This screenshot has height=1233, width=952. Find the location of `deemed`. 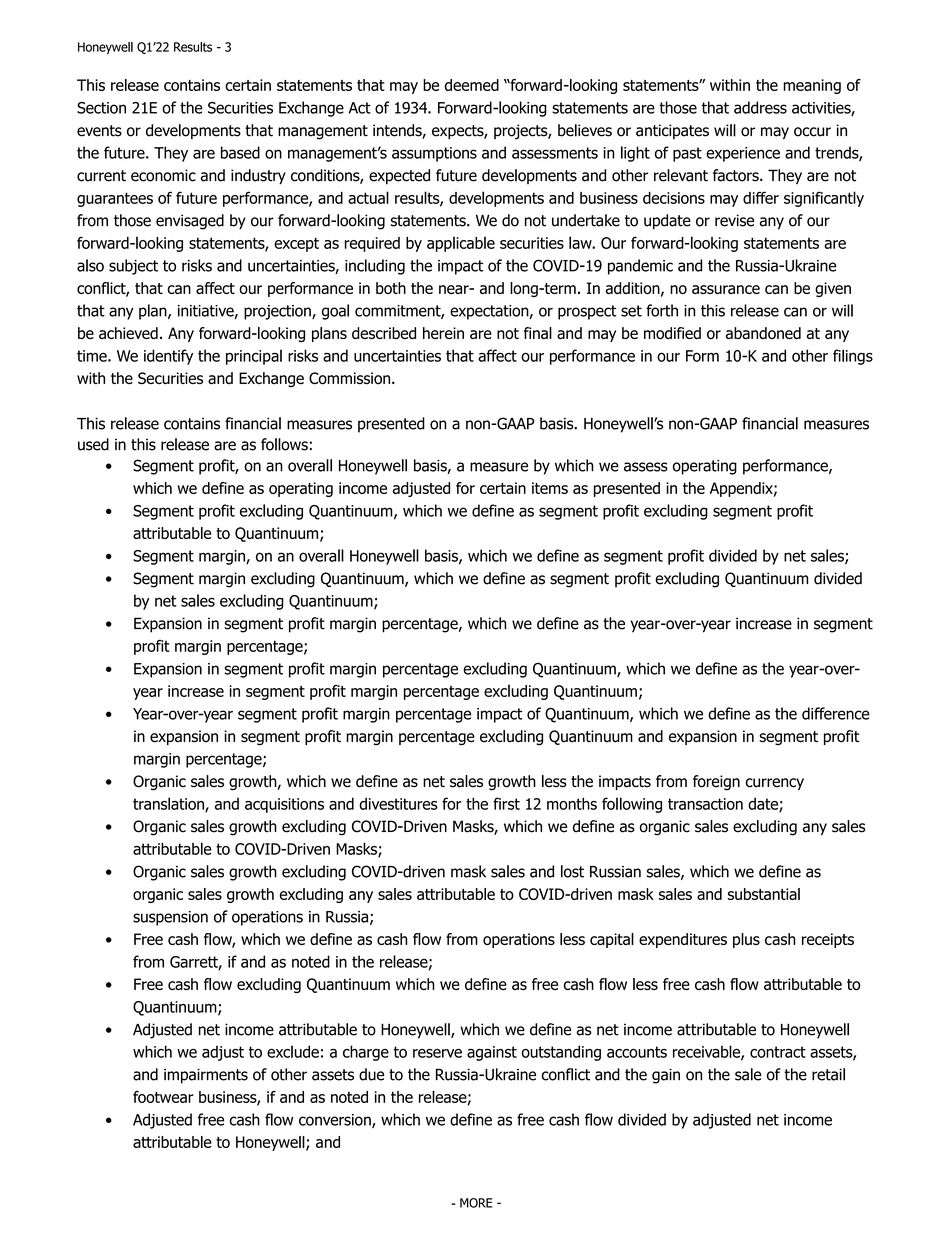

deemed is located at coordinates (472, 85).
